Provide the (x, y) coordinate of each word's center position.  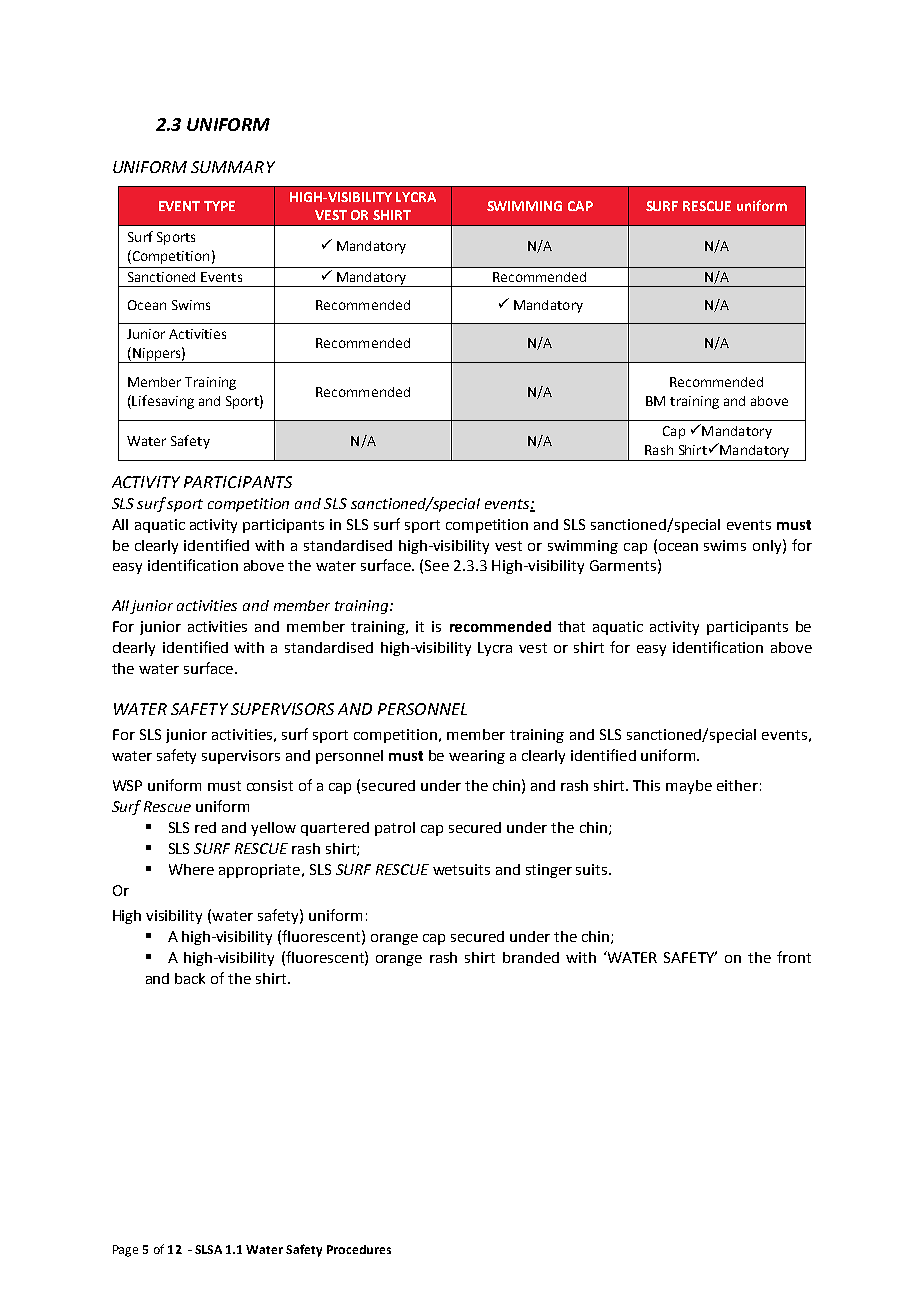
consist (270, 785)
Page (125, 1251)
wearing (477, 757)
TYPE (219, 206)
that (571, 626)
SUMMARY (233, 167)
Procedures (359, 1249)
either (737, 785)
